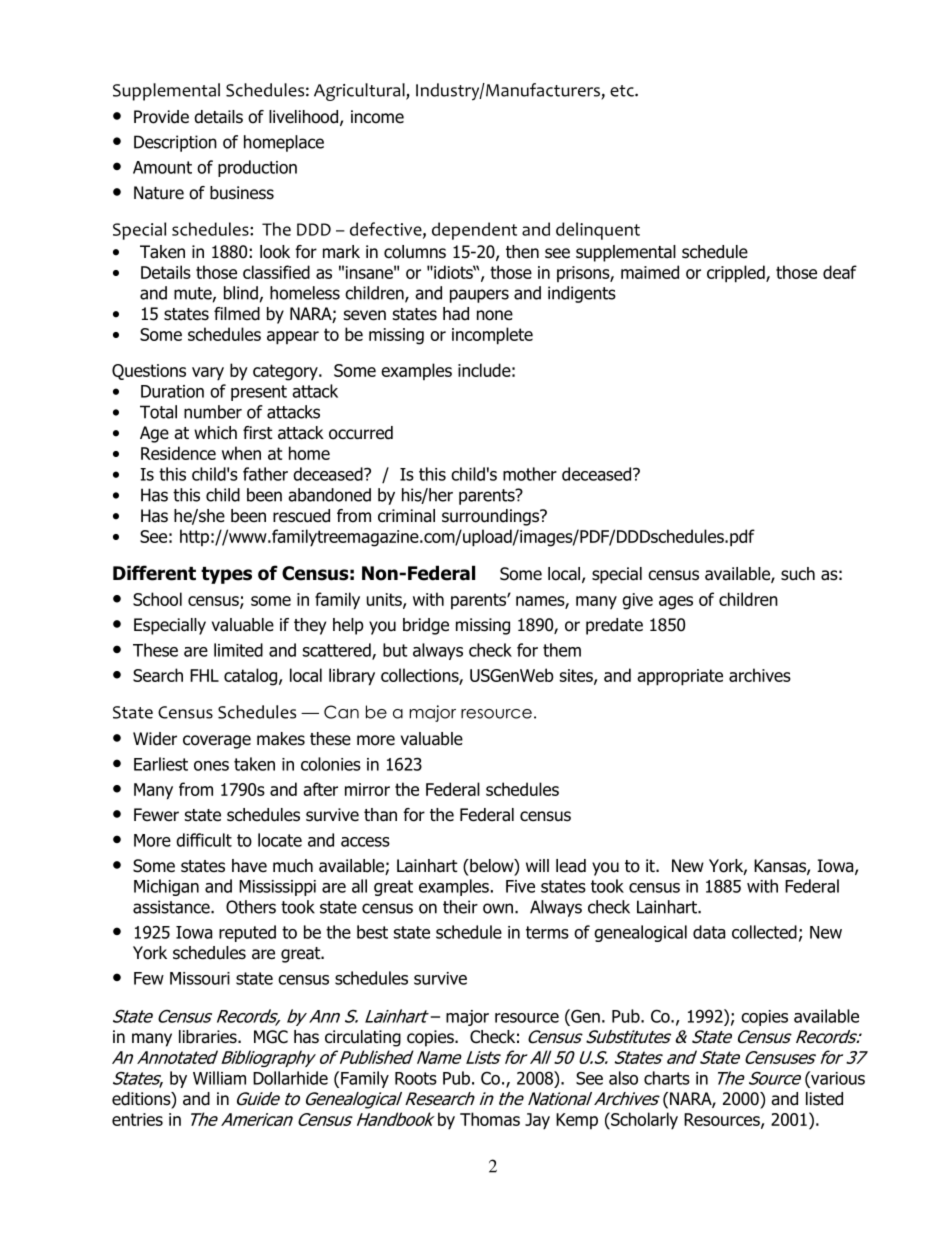  I want to click on Thomas, so click(490, 1119).
